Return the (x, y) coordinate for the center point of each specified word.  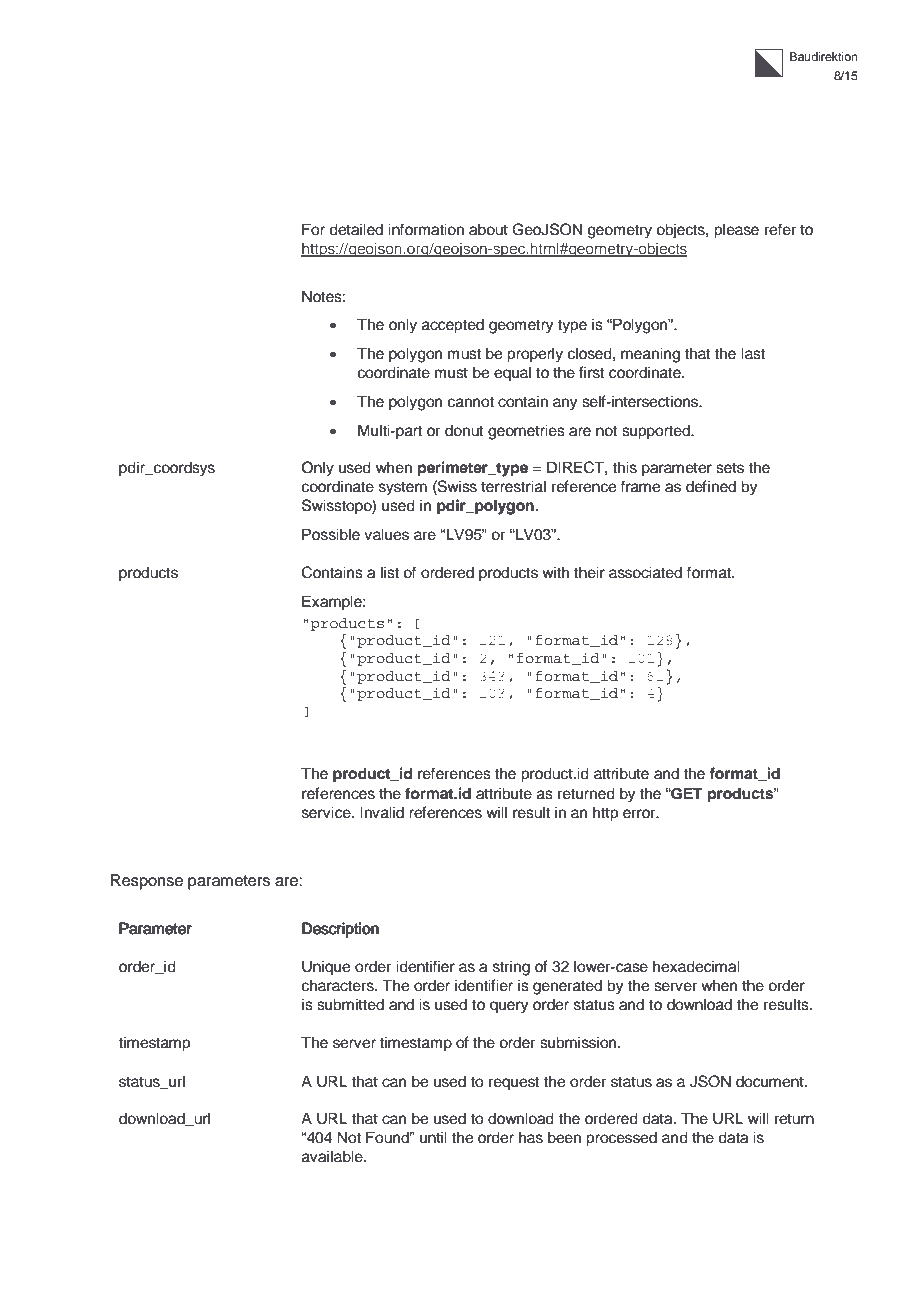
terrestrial (513, 486)
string (511, 968)
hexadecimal (696, 966)
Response (147, 882)
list (390, 572)
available (333, 1156)
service (327, 812)
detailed (356, 229)
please (736, 231)
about (488, 229)
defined (711, 486)
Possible (331, 534)
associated (645, 572)
